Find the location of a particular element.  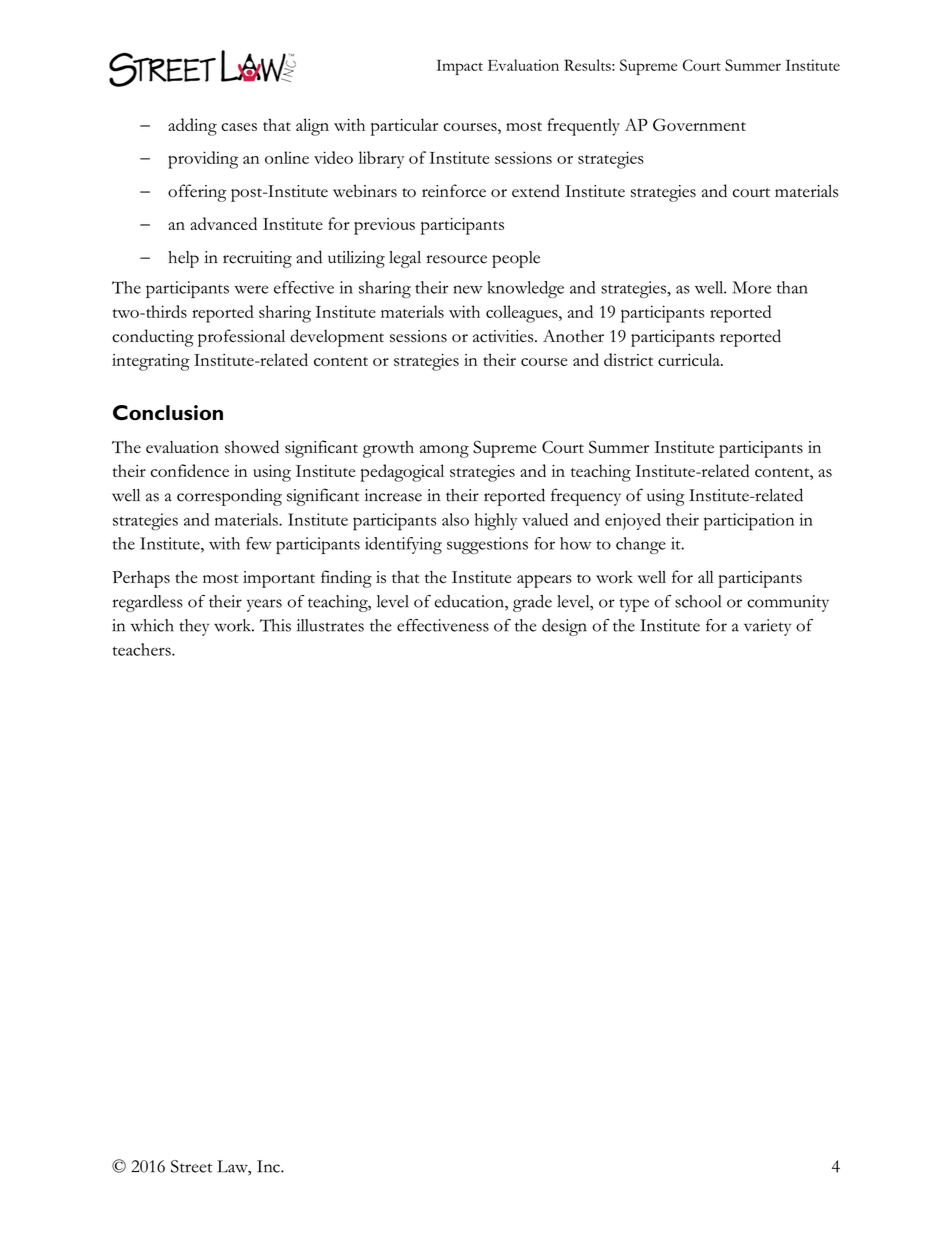

showed is located at coordinates (252, 447).
